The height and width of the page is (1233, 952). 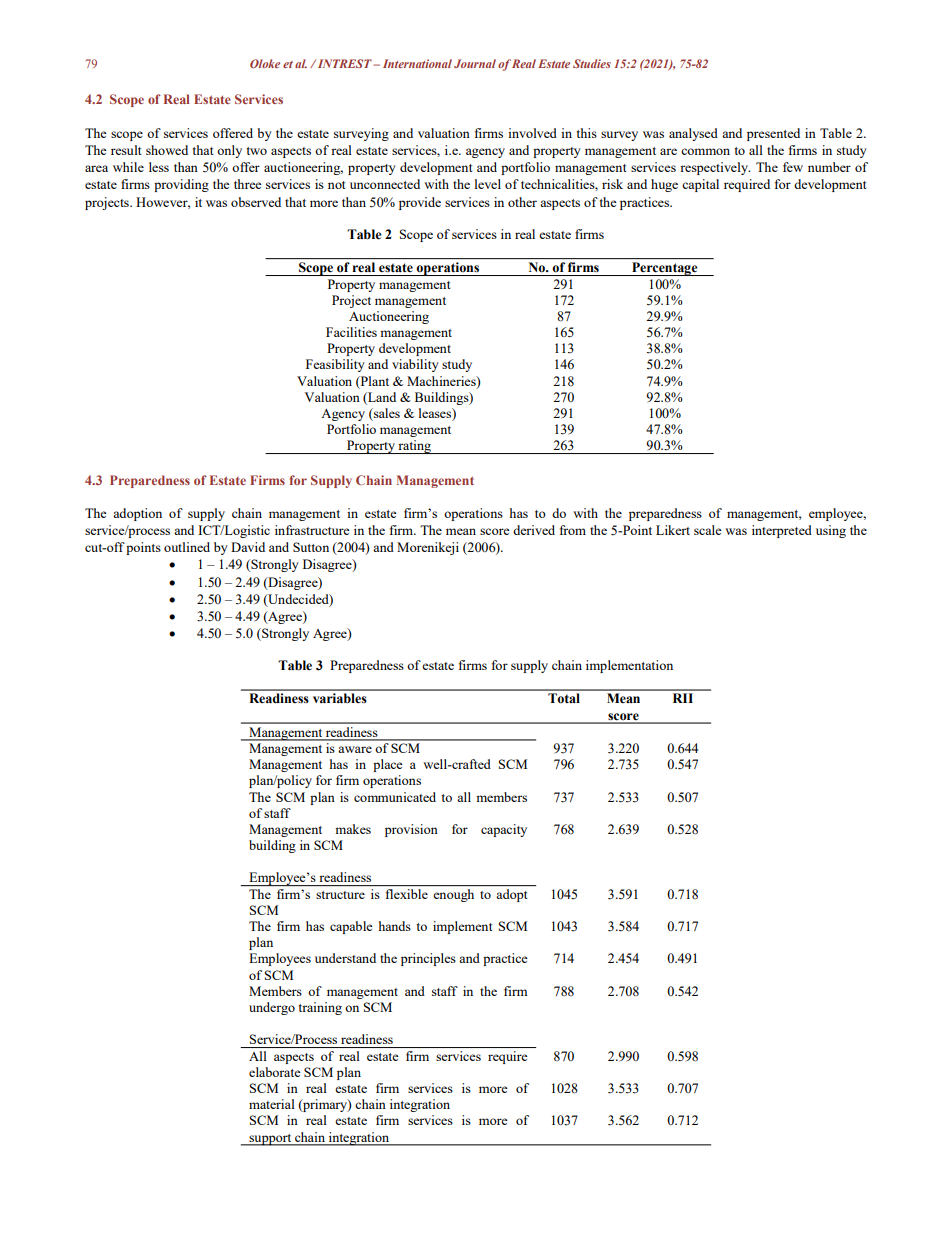 What do you see at coordinates (428, 959) in the page?
I see `principles` at bounding box center [428, 959].
